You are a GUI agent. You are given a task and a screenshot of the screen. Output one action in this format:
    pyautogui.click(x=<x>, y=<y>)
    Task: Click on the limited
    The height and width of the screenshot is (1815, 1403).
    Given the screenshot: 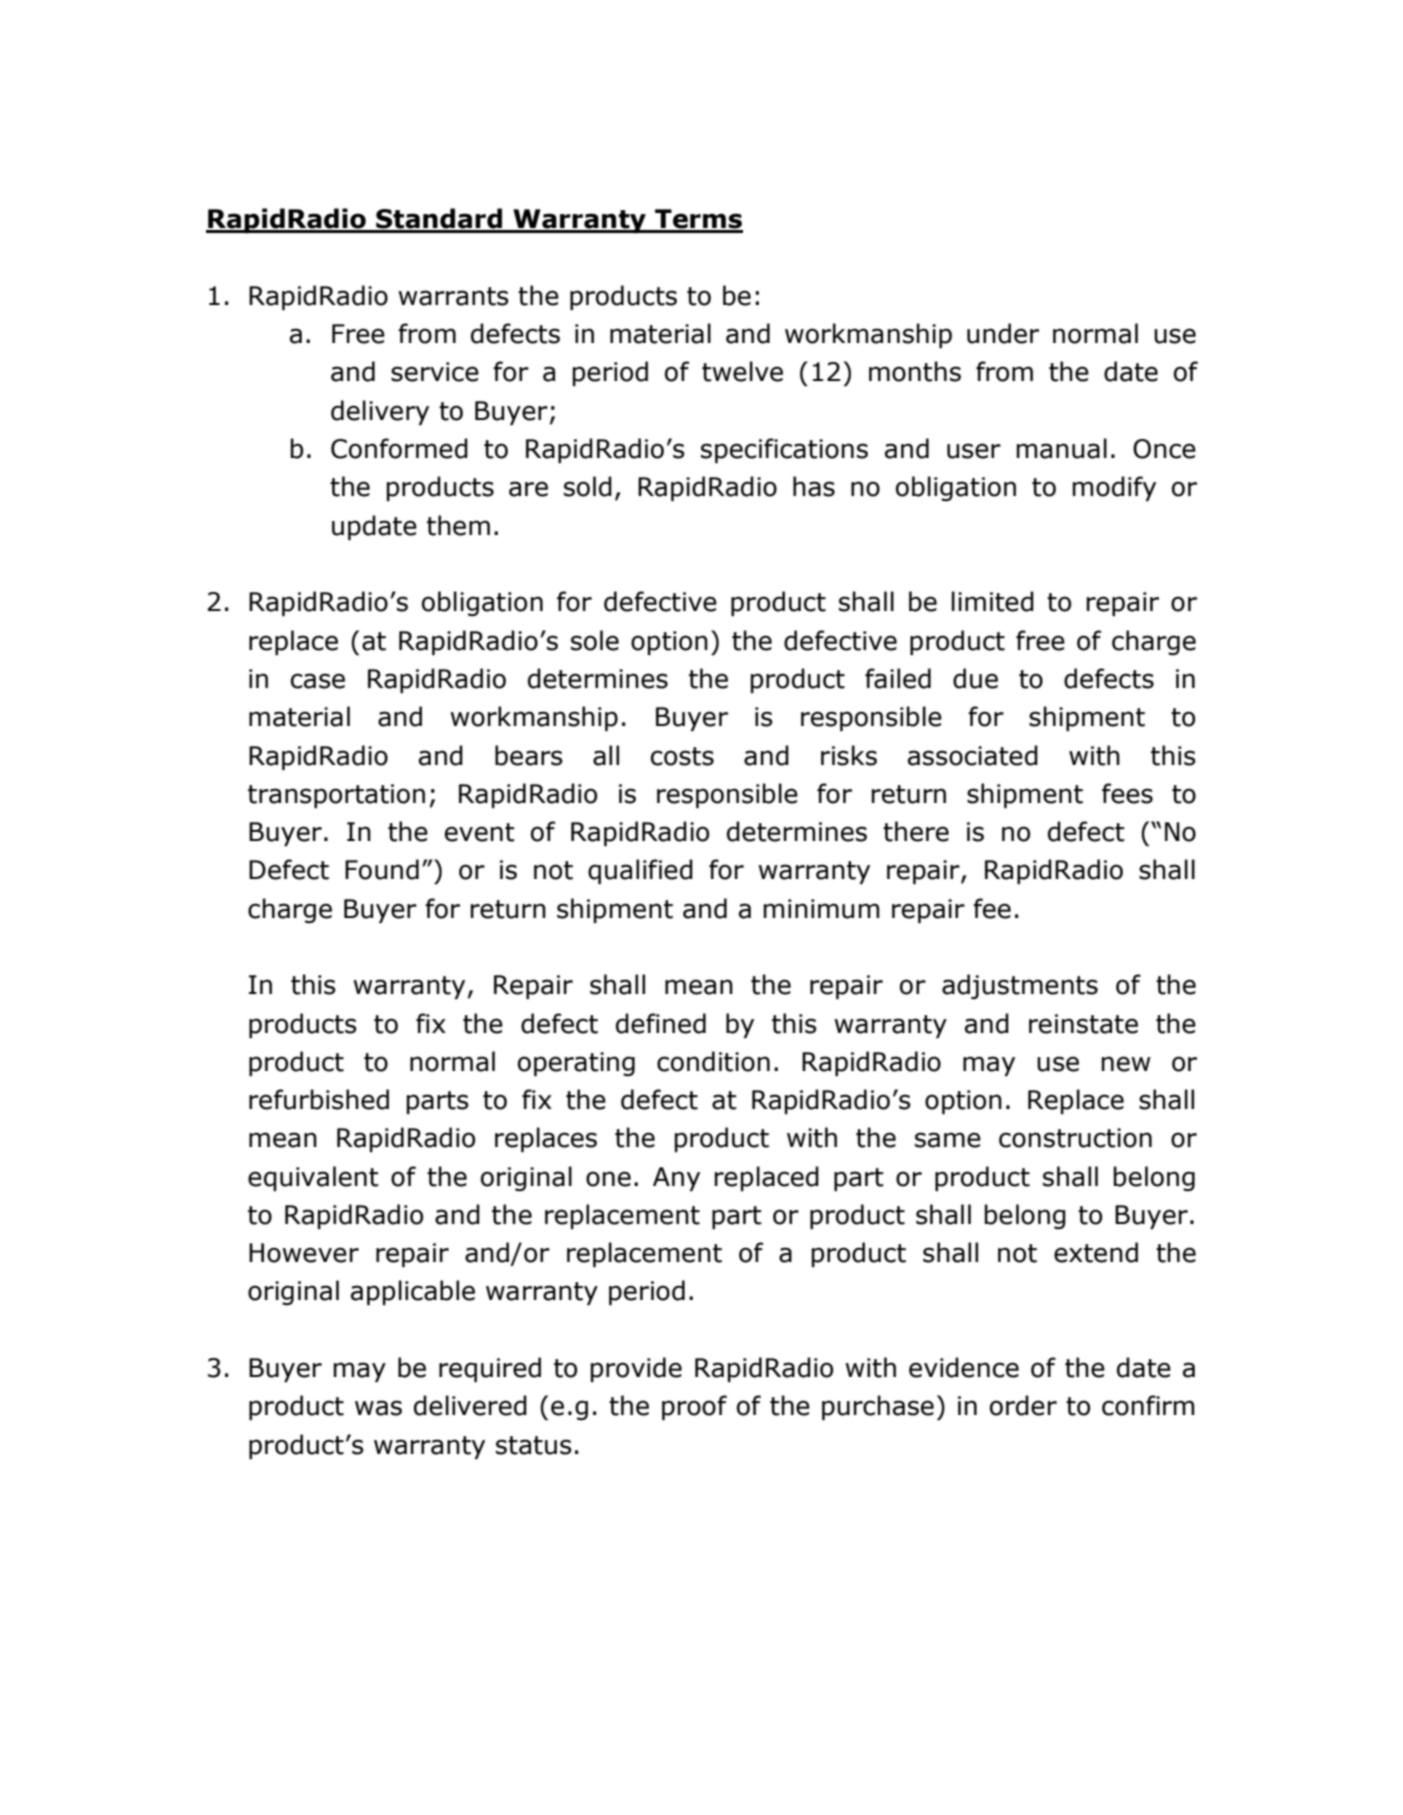 What is the action you would take?
    pyautogui.click(x=993, y=601)
